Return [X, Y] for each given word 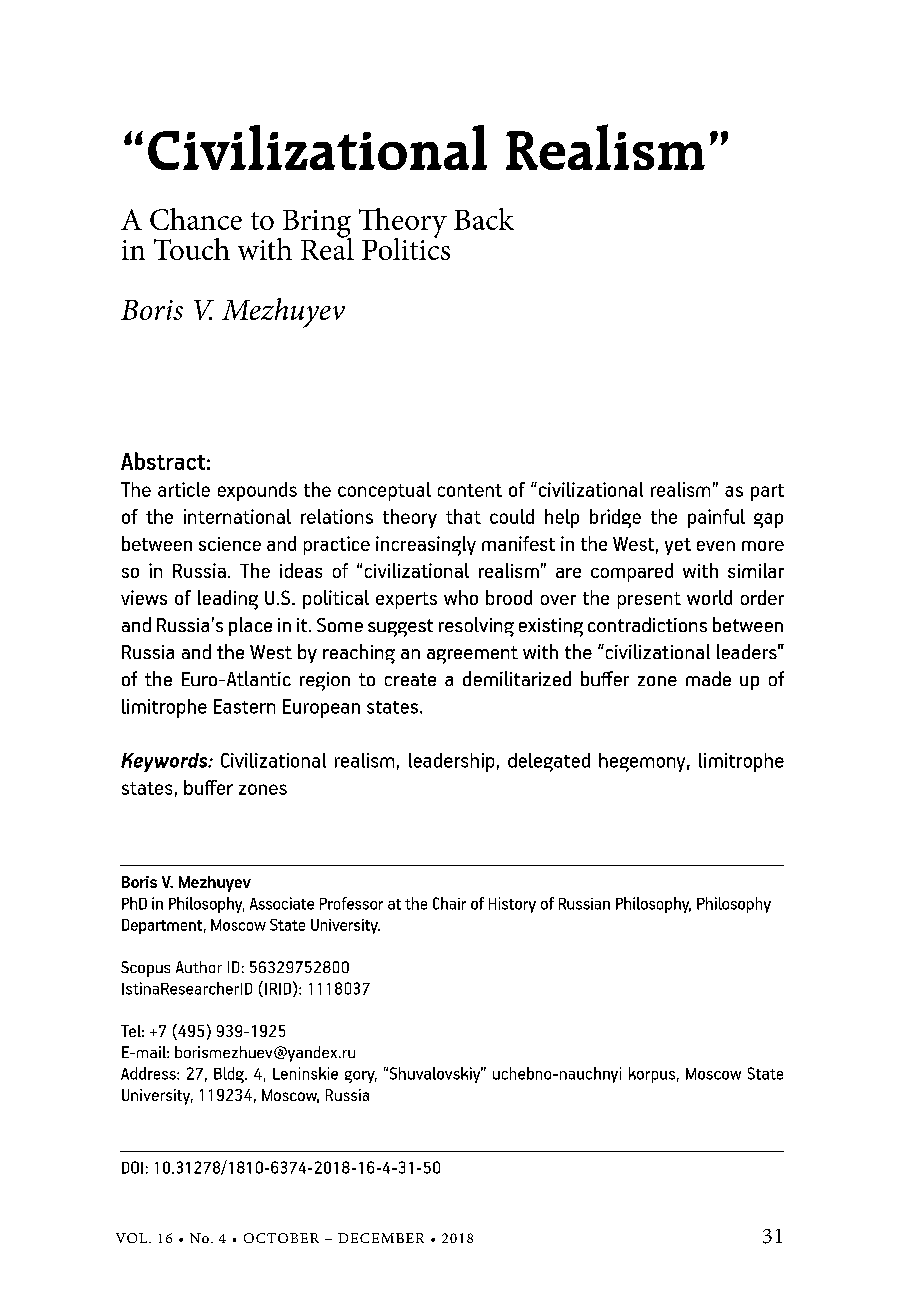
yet [678, 546]
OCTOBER [281, 1238]
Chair [449, 903]
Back [484, 219]
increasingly [426, 546]
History [512, 905]
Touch [192, 249]
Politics [406, 247]
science [230, 544]
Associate [282, 903]
